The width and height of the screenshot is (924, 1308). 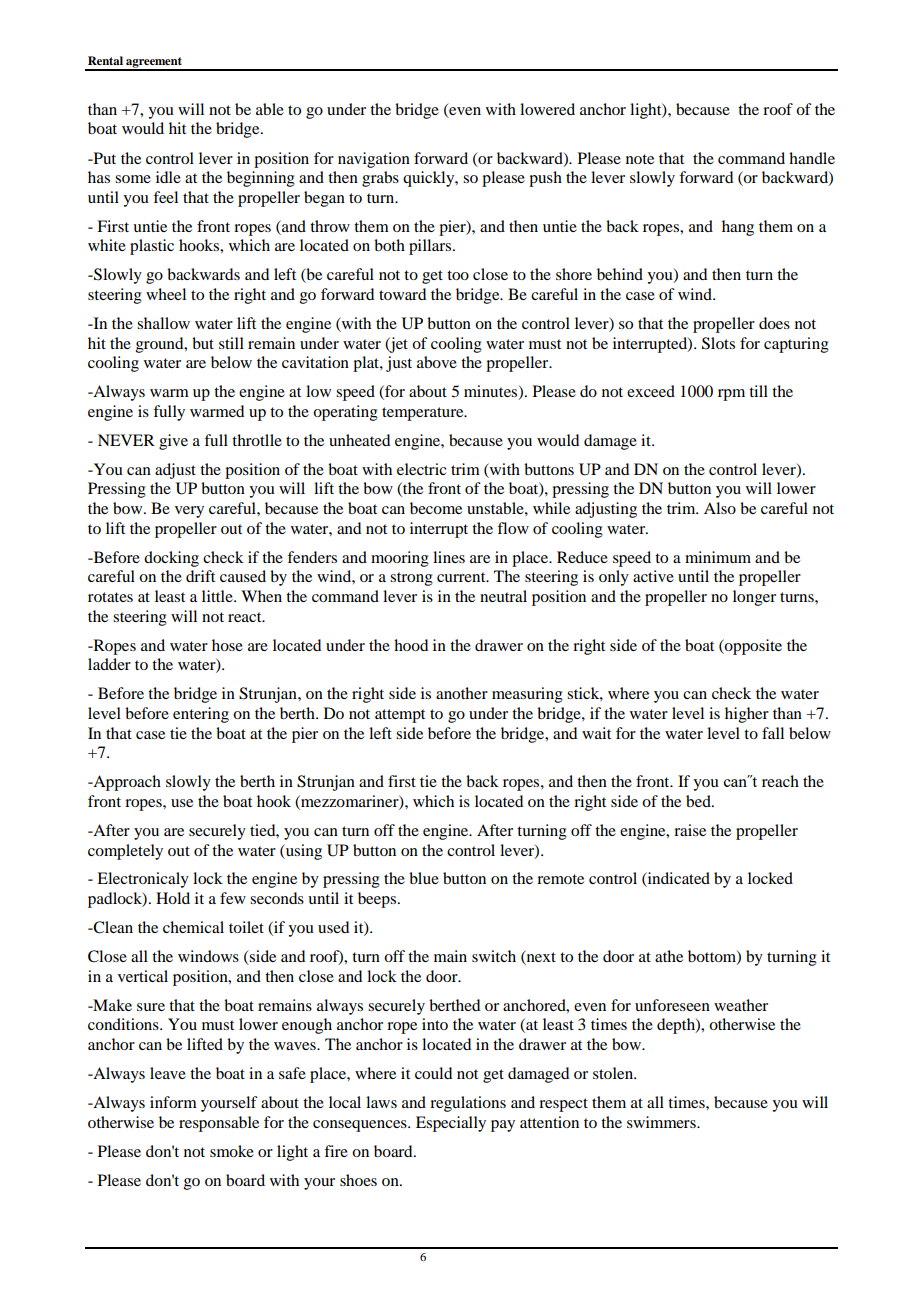 I want to click on handle, so click(x=812, y=158).
